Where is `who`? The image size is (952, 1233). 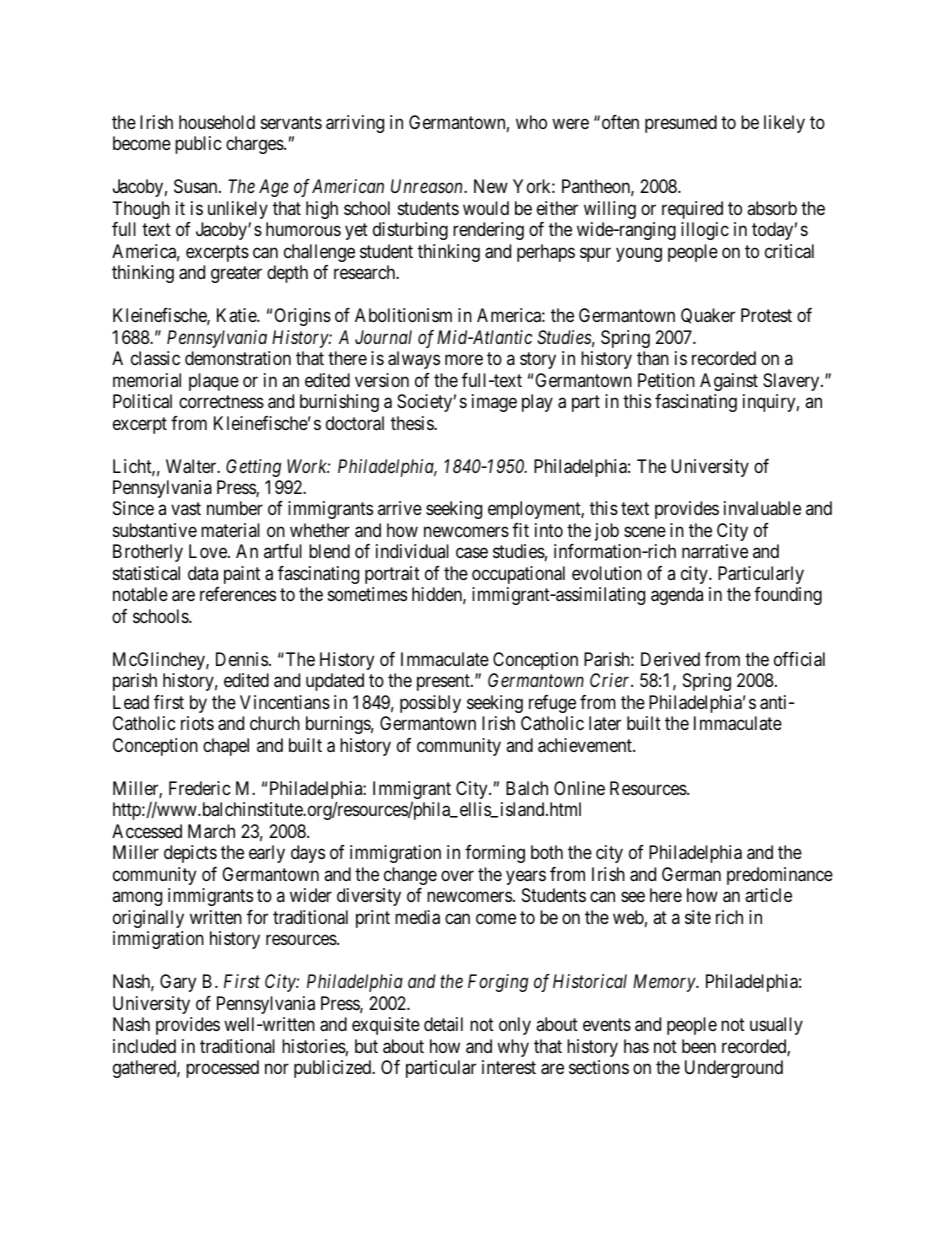
who is located at coordinates (531, 122).
